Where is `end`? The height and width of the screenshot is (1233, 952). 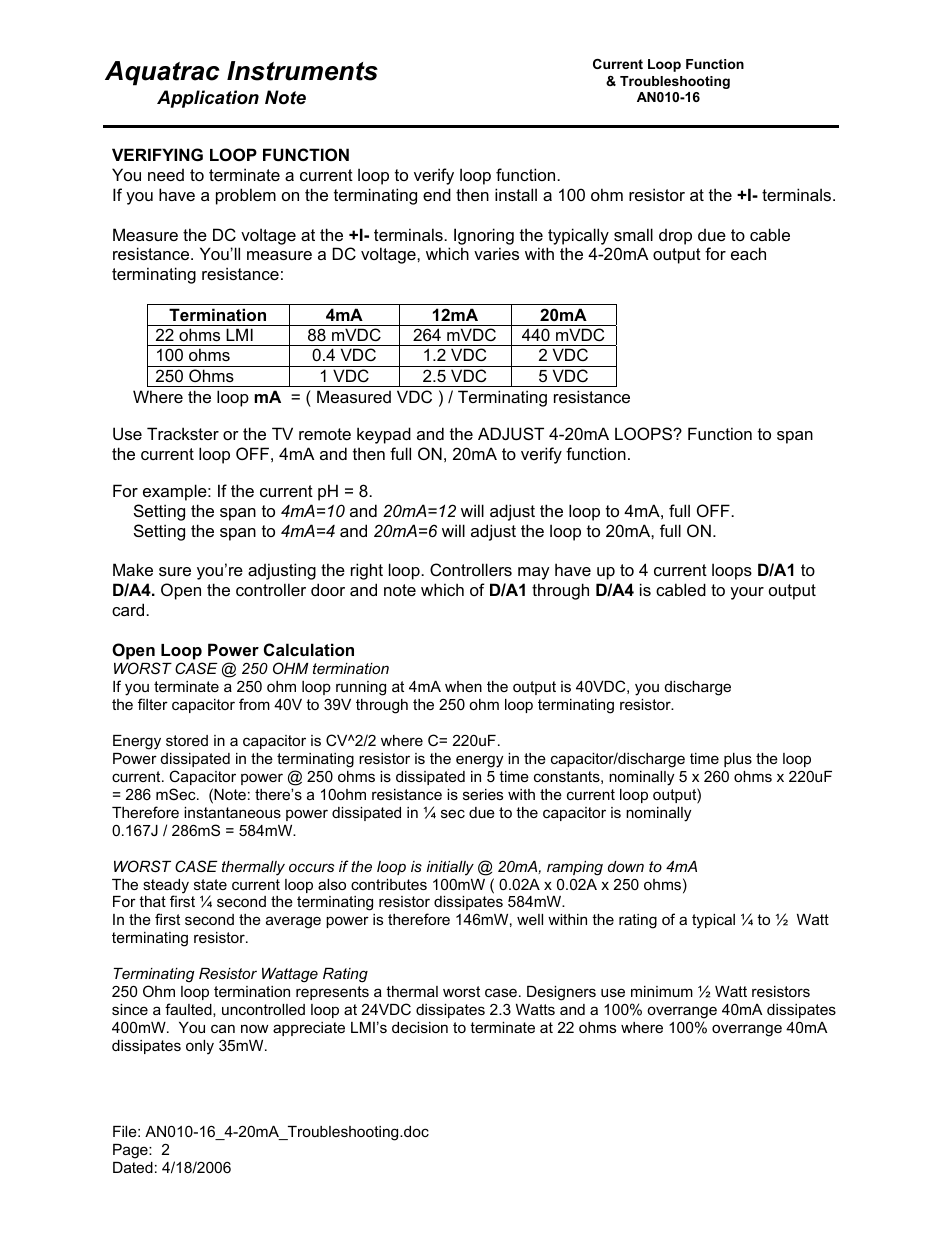
end is located at coordinates (437, 194).
